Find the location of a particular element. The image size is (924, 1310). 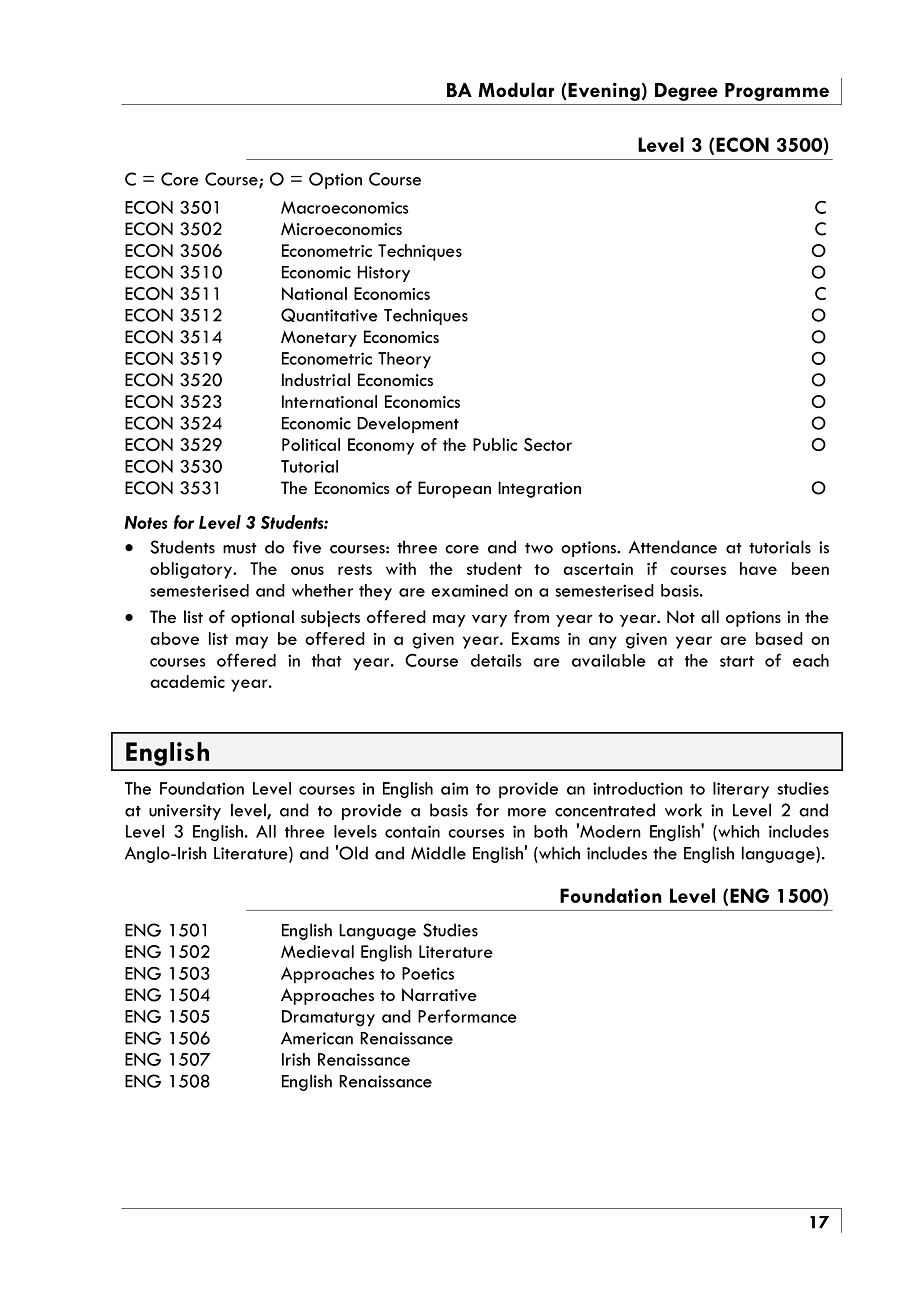

Attendance is located at coordinates (673, 547).
